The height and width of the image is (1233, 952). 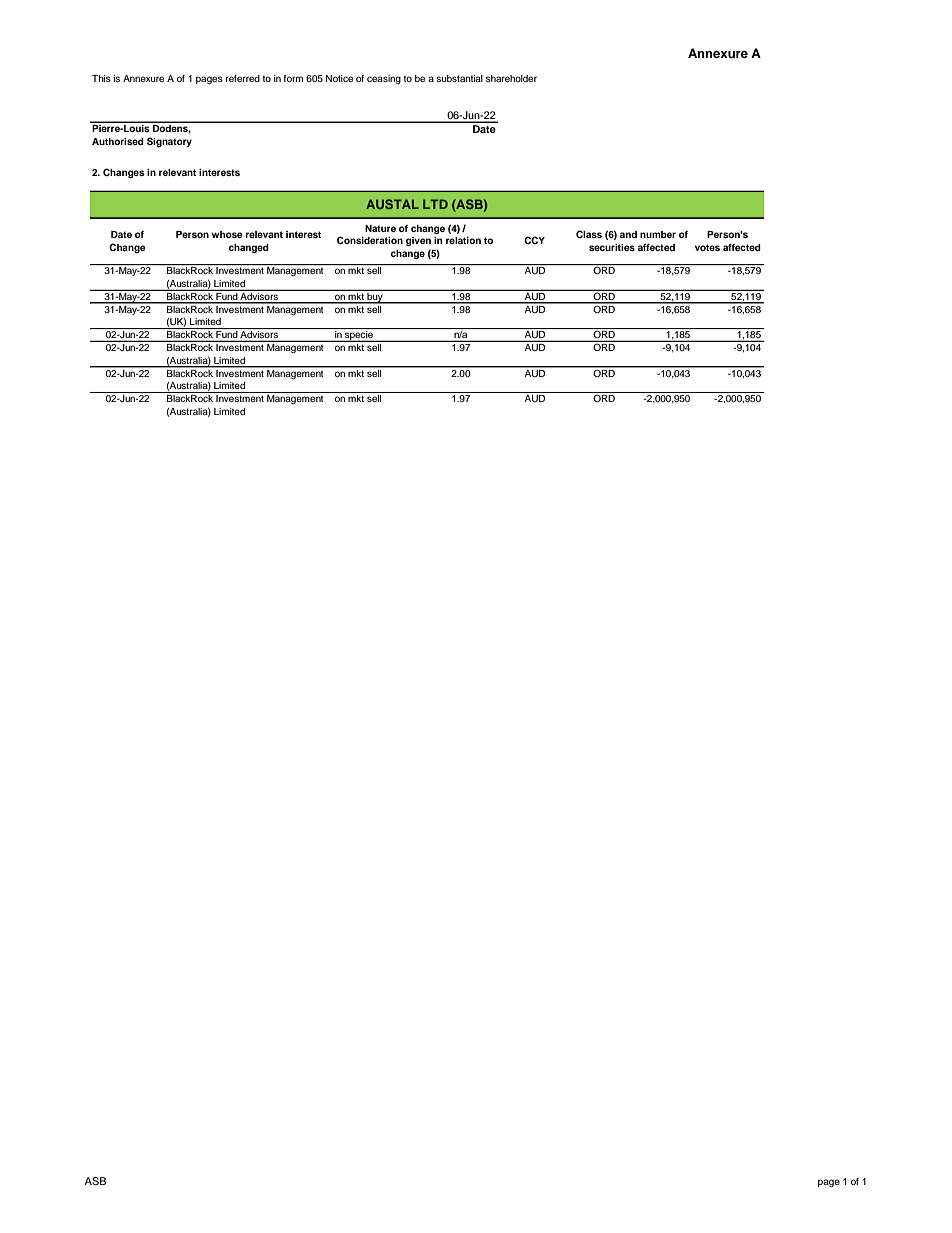 What do you see at coordinates (384, 79) in the image?
I see `ceasing` at bounding box center [384, 79].
